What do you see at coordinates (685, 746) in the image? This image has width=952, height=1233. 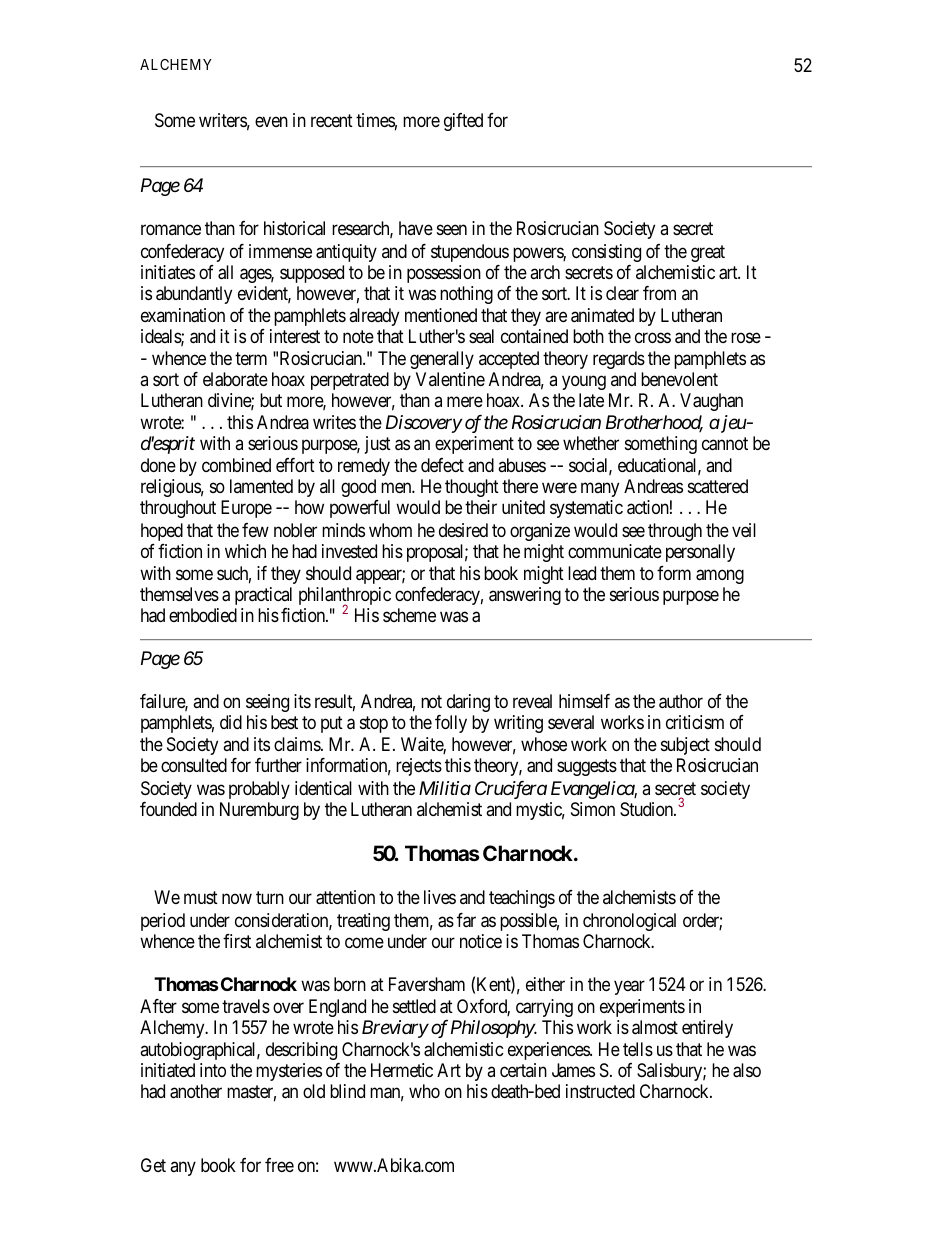 I see `subject` at bounding box center [685, 746].
